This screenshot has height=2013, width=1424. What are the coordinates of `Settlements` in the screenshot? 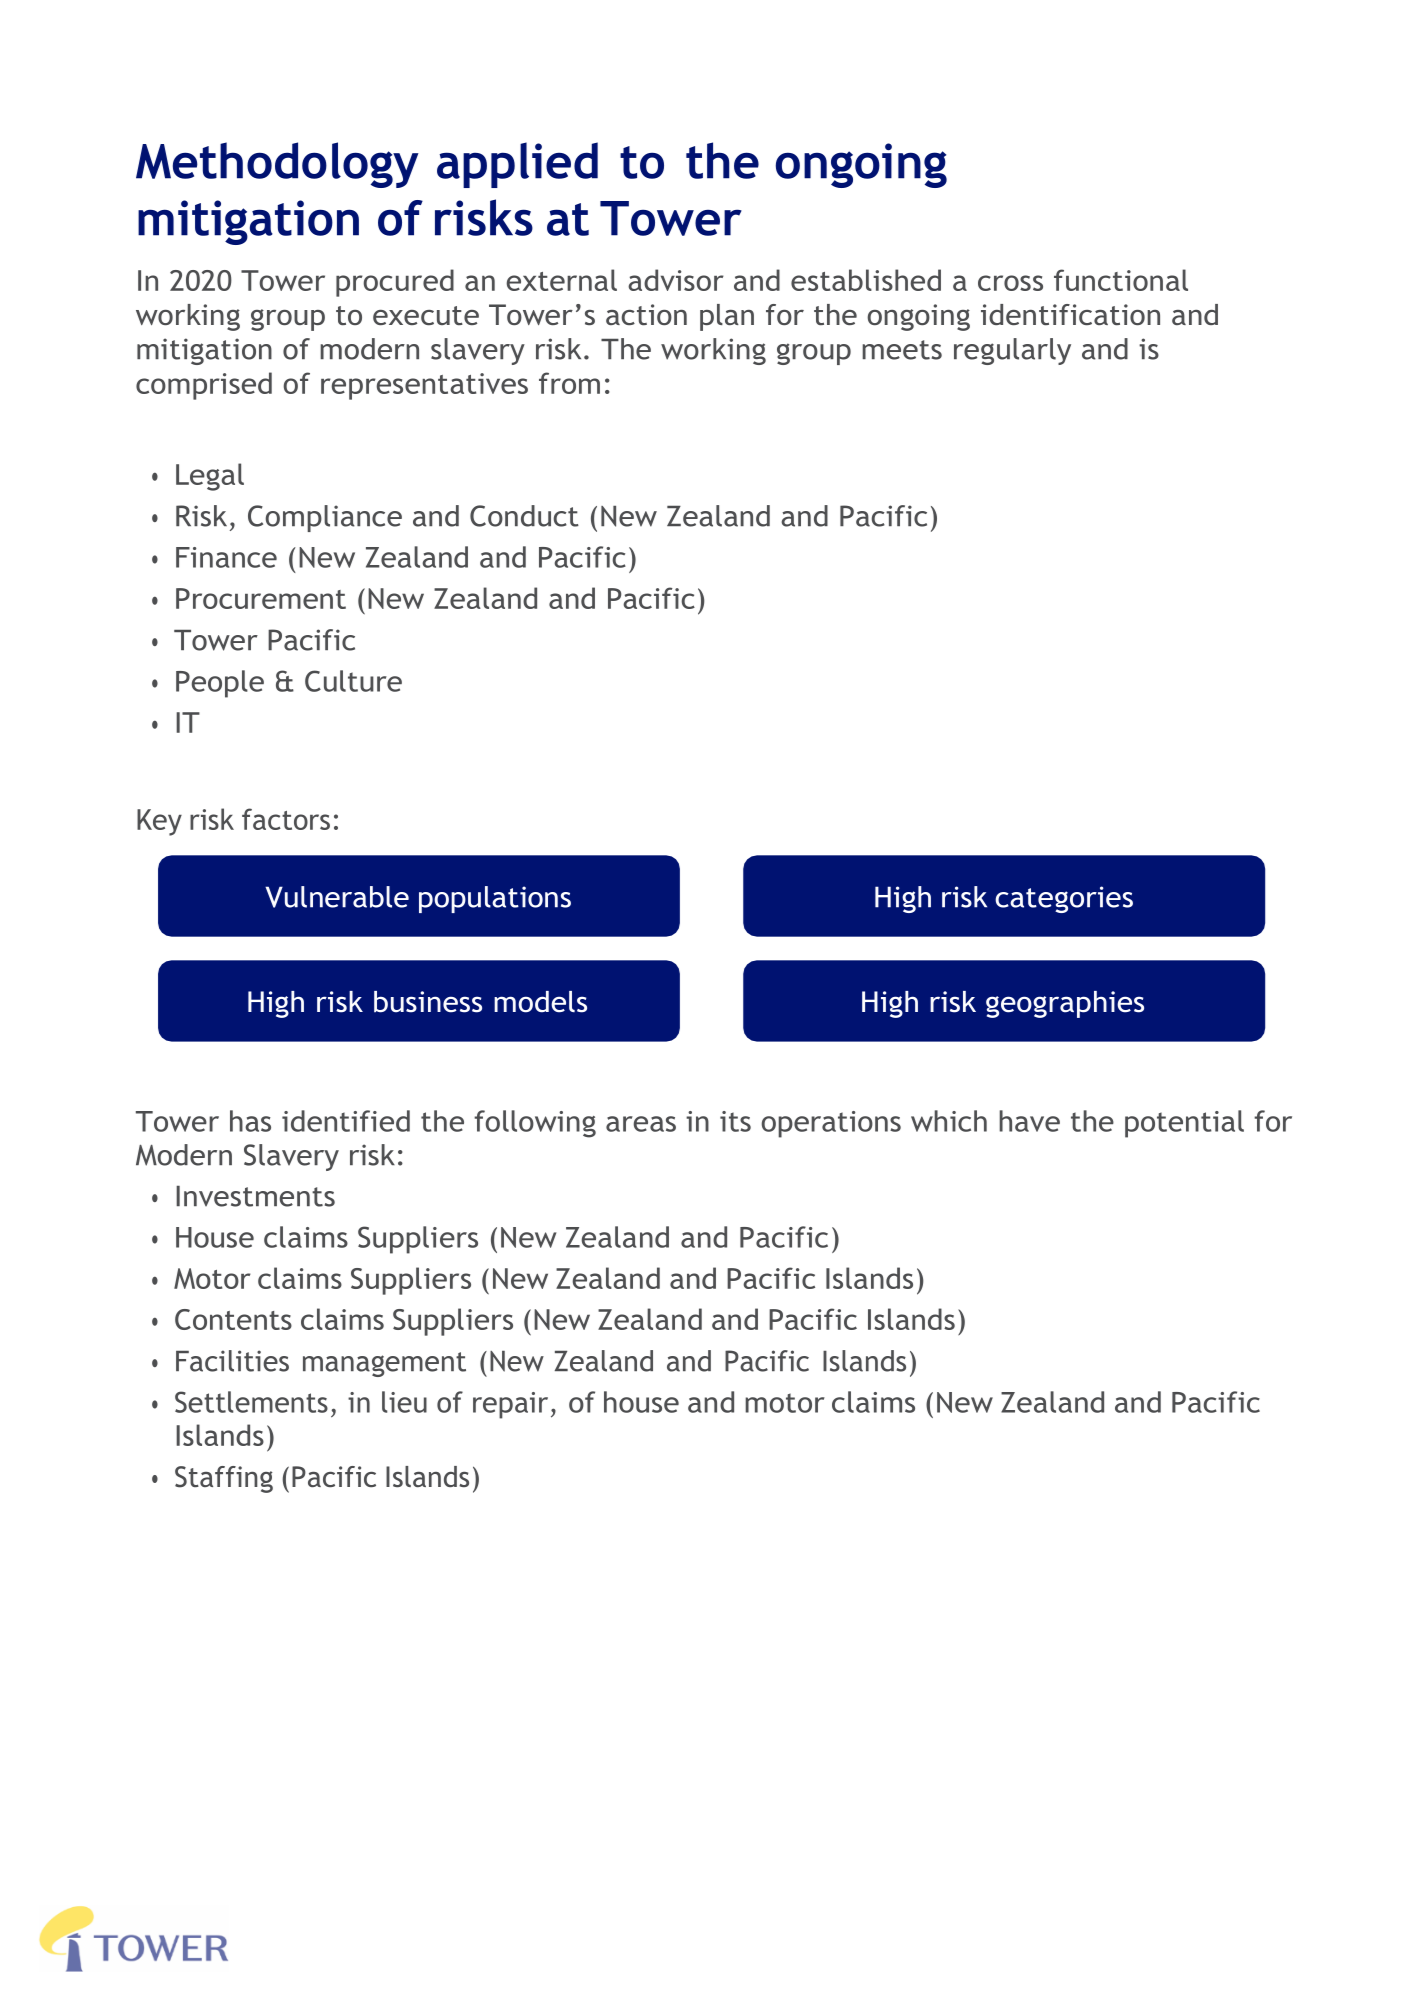 It's located at (251, 1402).
